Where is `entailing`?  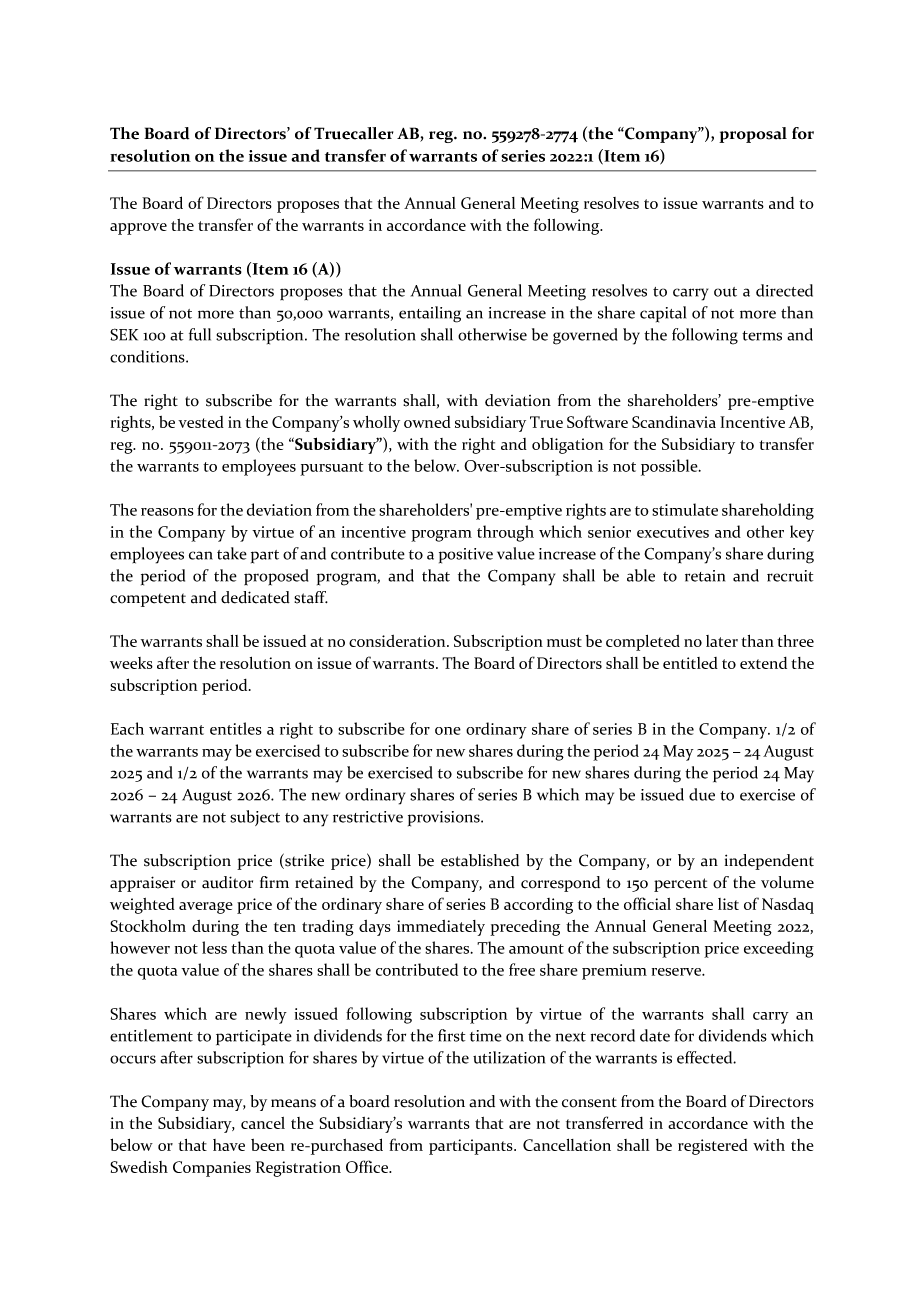 entailing is located at coordinates (430, 314).
